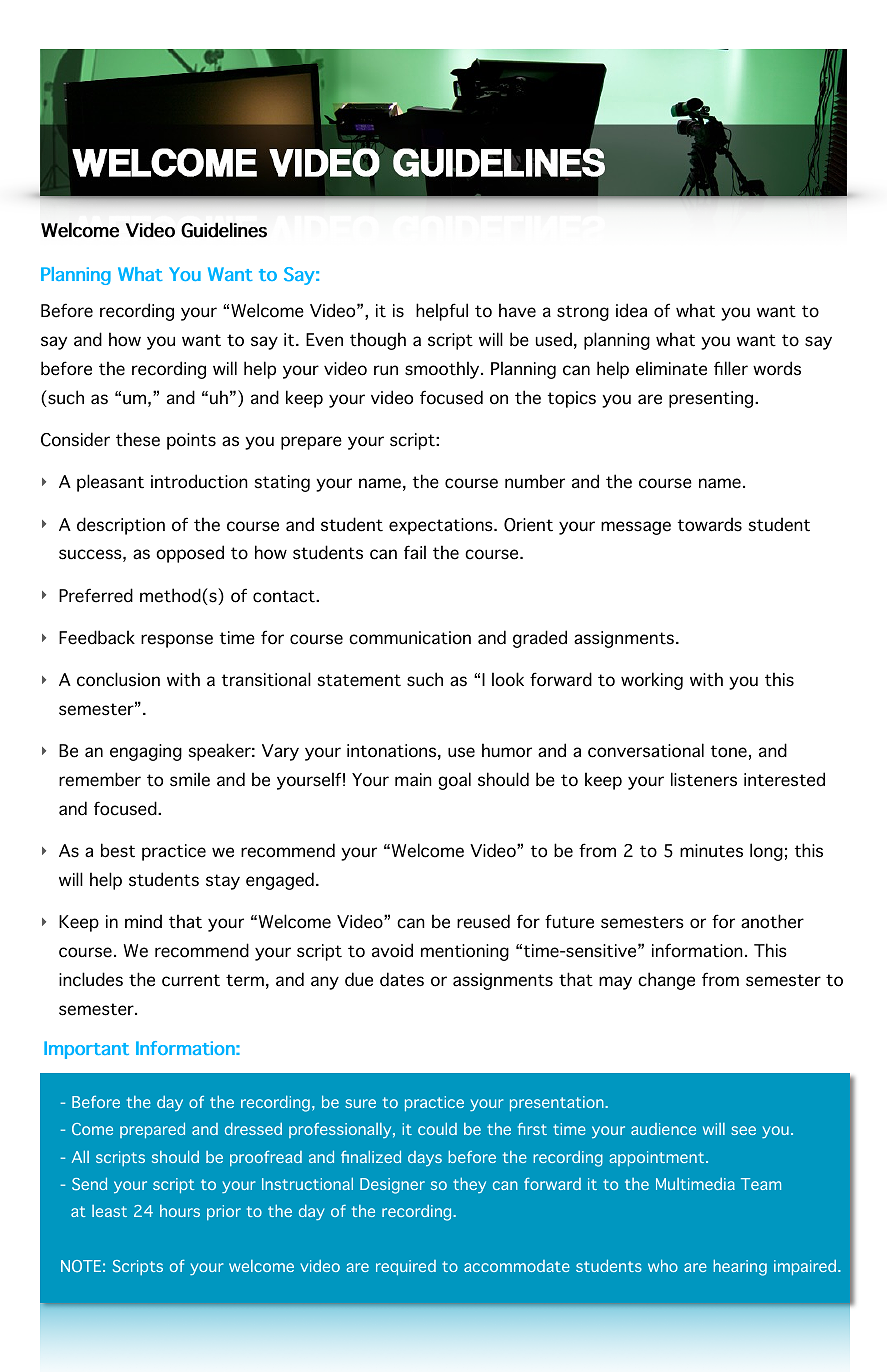  What do you see at coordinates (442, 526) in the screenshot?
I see `expectations` at bounding box center [442, 526].
